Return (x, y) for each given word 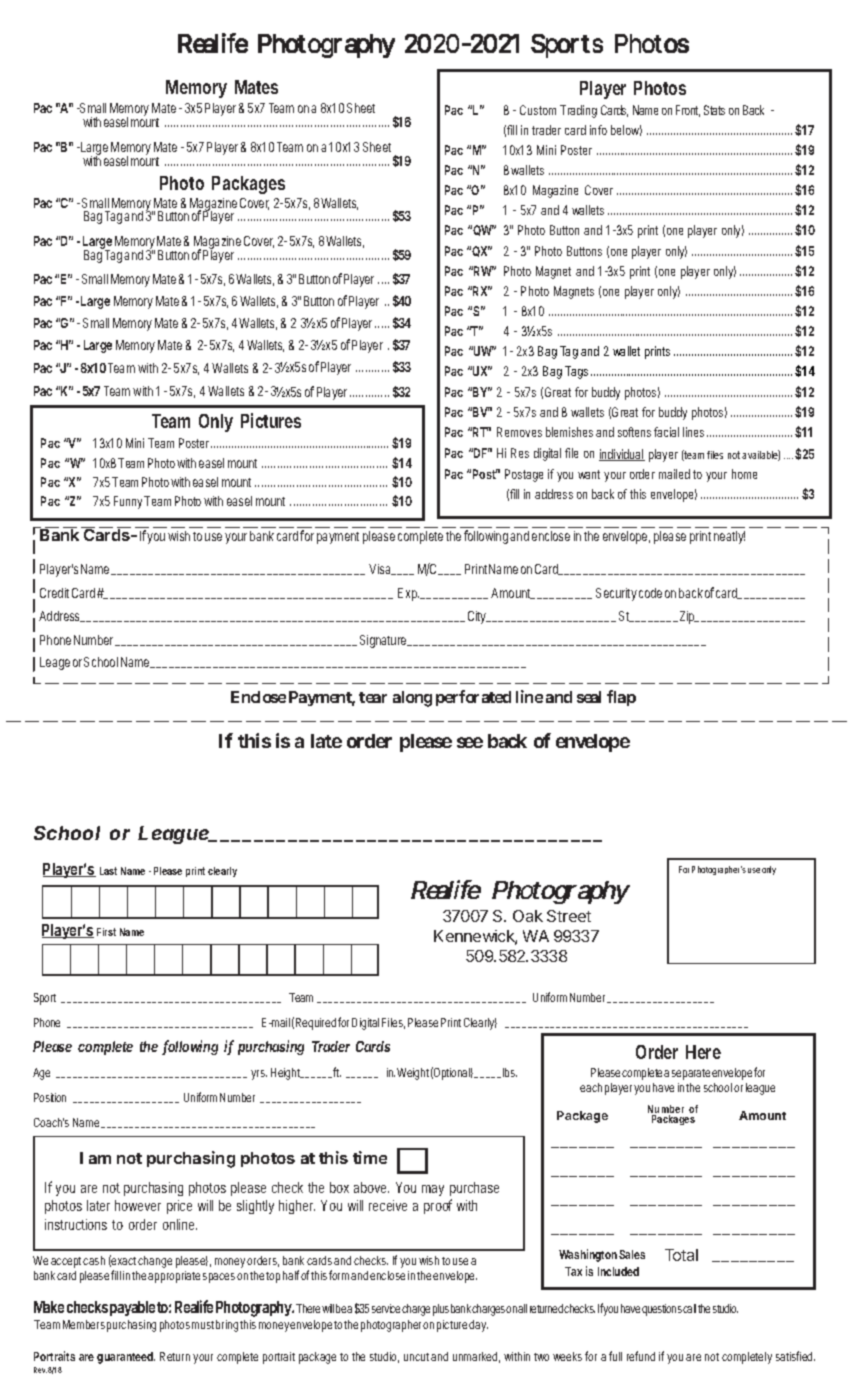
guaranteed (126, 1358)
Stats (714, 110)
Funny (129, 502)
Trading (578, 111)
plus (441, 1310)
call (689, 1308)
